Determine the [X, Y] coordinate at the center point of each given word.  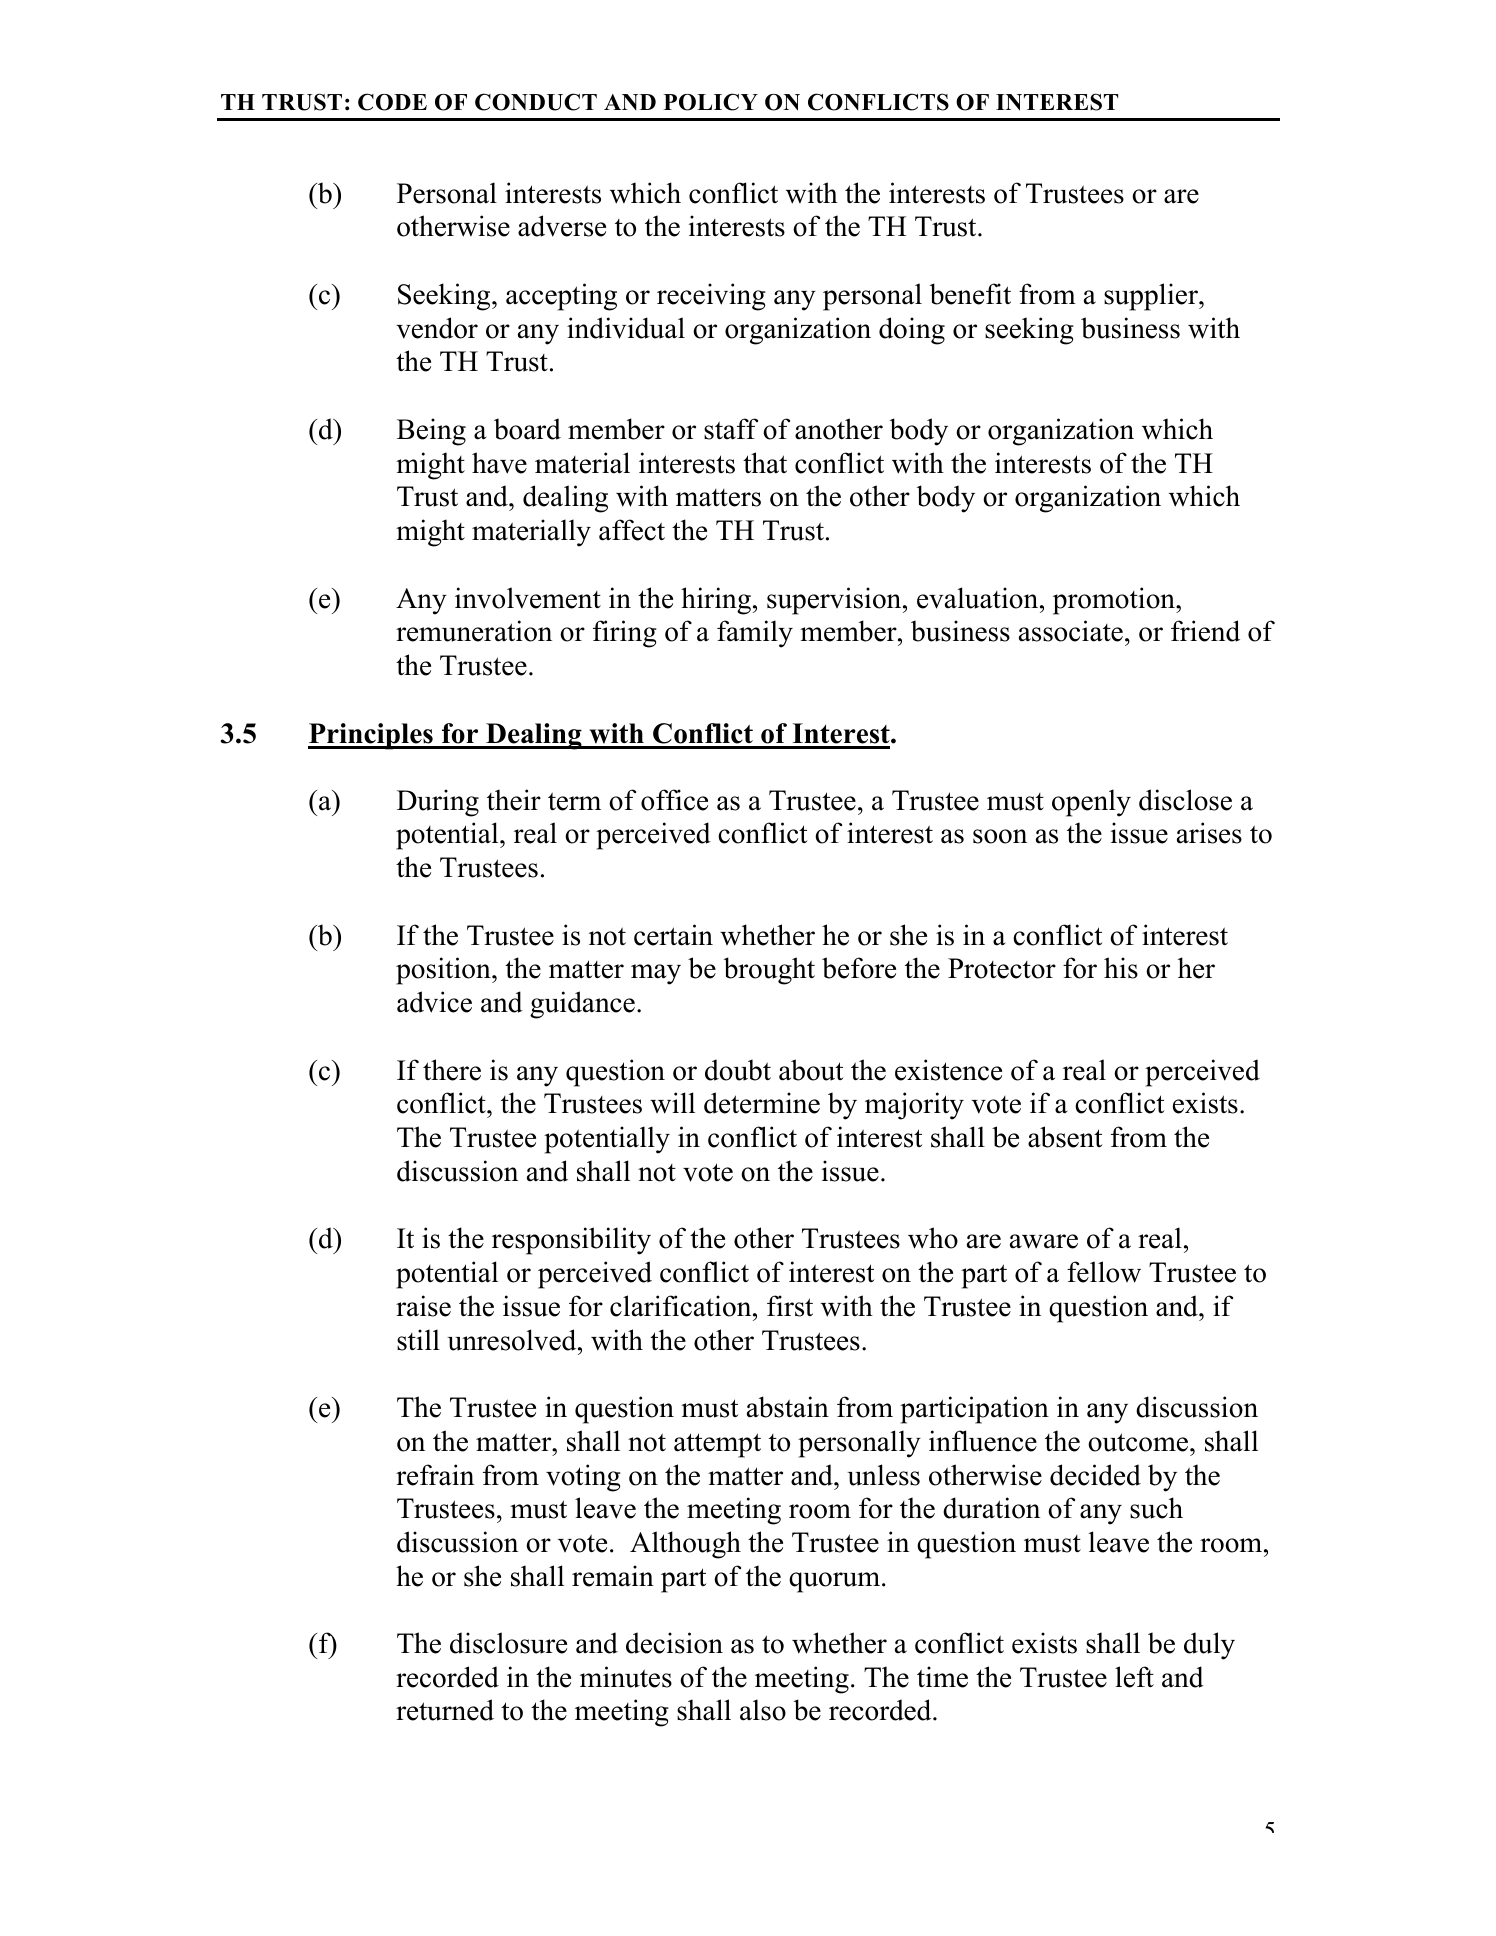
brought [769, 971]
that [765, 463]
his [1121, 968]
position [444, 971]
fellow [1104, 1272]
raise [423, 1306]
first [790, 1306]
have [499, 463]
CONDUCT [536, 102]
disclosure [508, 1643]
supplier [1152, 297]
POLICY [711, 102]
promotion [1115, 601]
